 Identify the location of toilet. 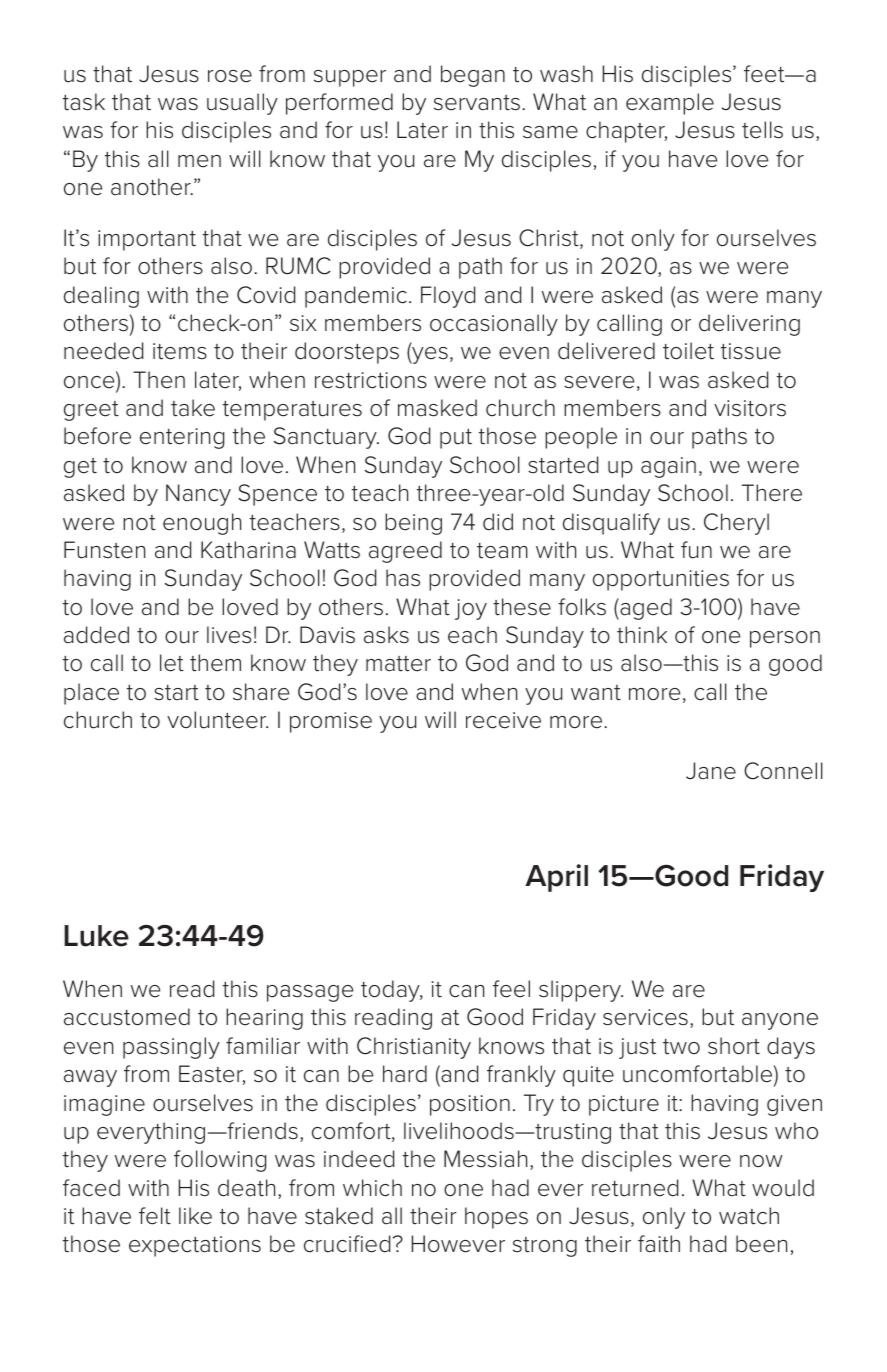
(688, 351).
